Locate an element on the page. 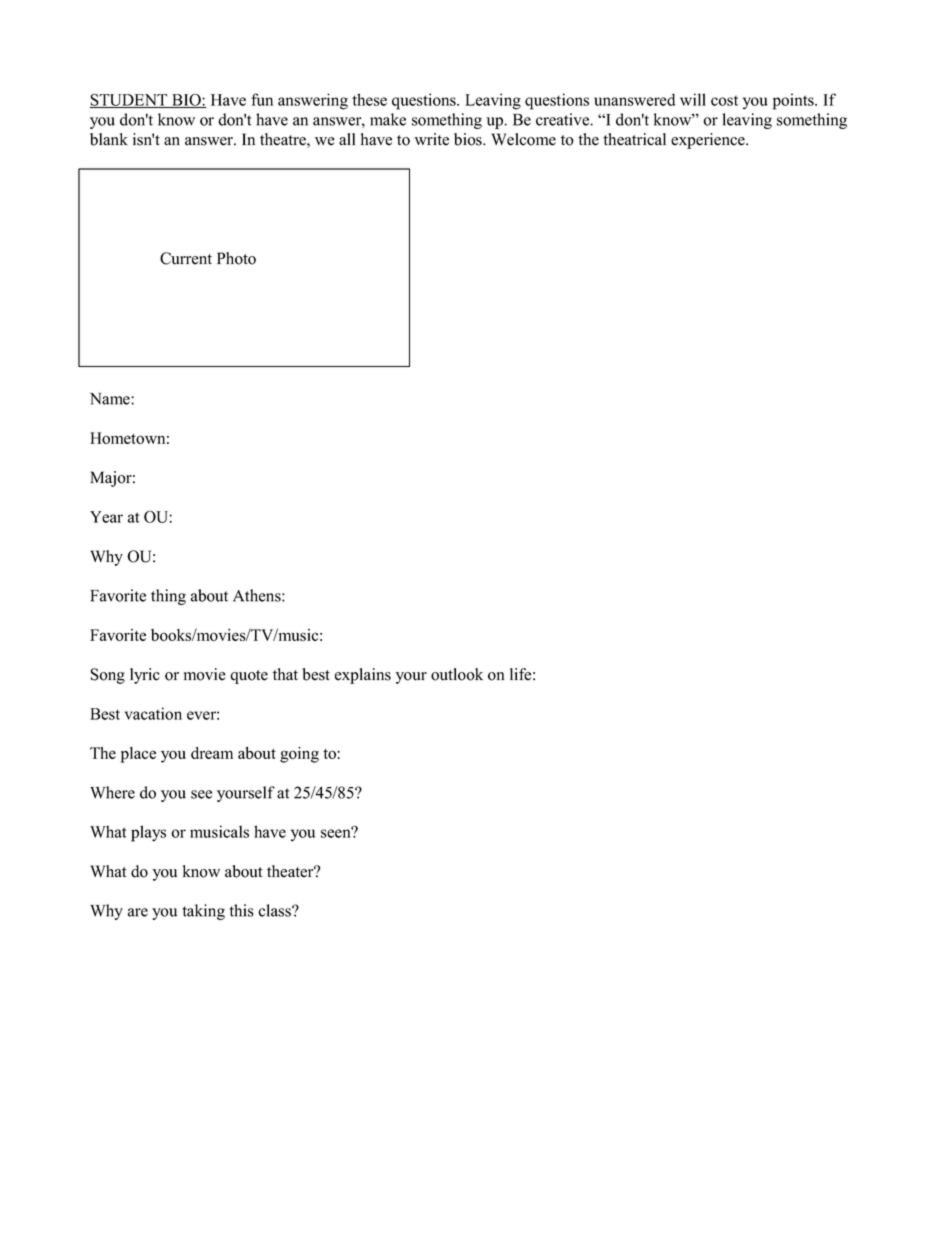 The image size is (952, 1233). STUDENT is located at coordinates (129, 101).
